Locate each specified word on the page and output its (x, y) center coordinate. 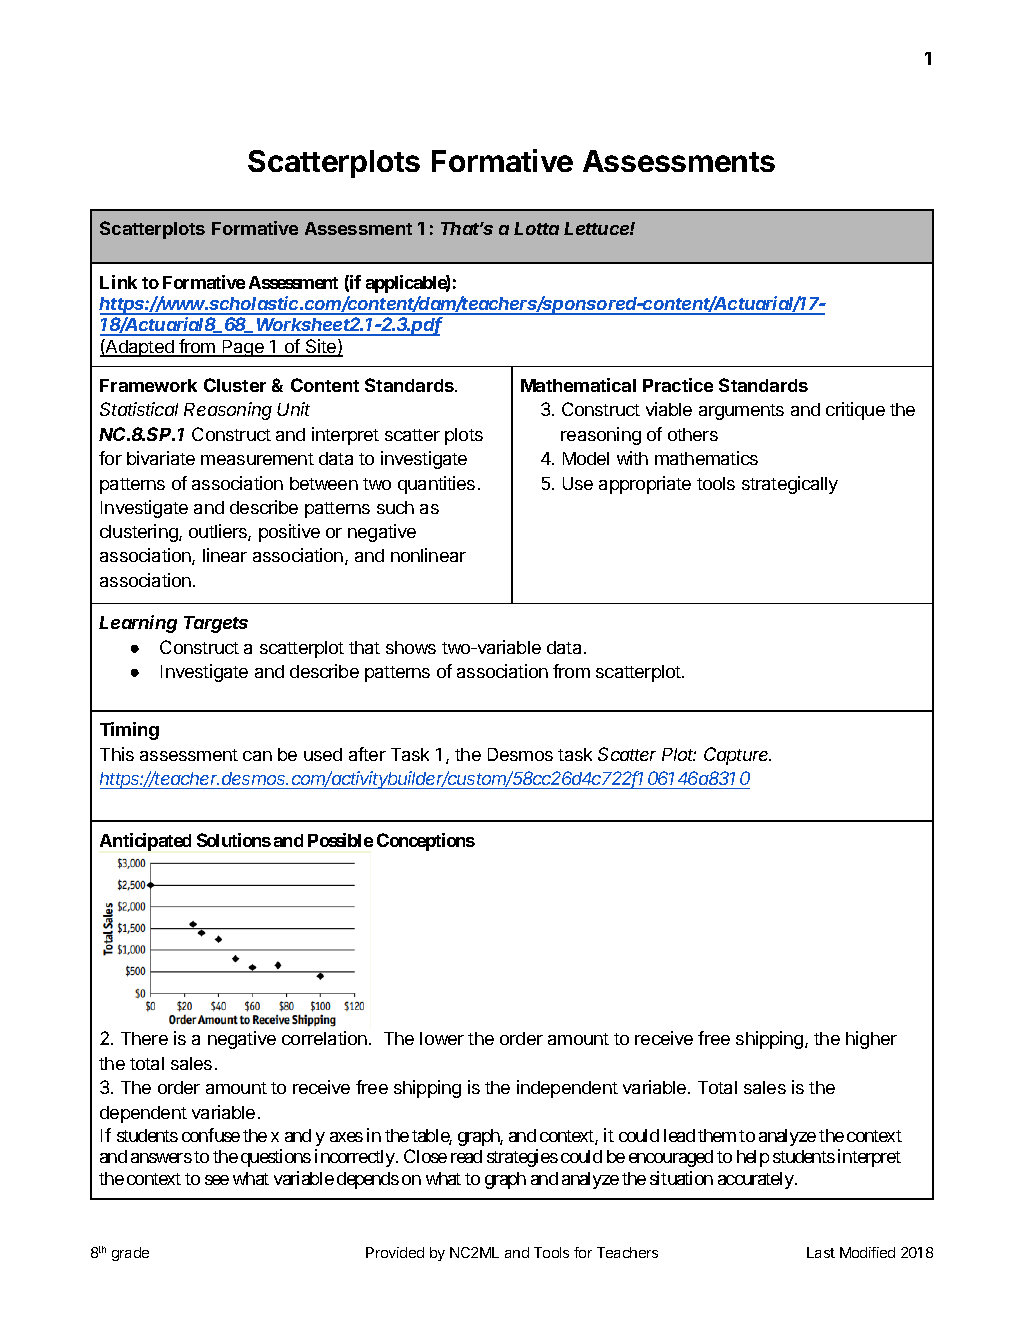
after (367, 754)
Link (118, 282)
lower (442, 1038)
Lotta (536, 228)
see (217, 1180)
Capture (737, 756)
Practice (678, 385)
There (144, 1038)
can (257, 756)
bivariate (161, 458)
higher (871, 1040)
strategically (790, 485)
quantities (436, 485)
